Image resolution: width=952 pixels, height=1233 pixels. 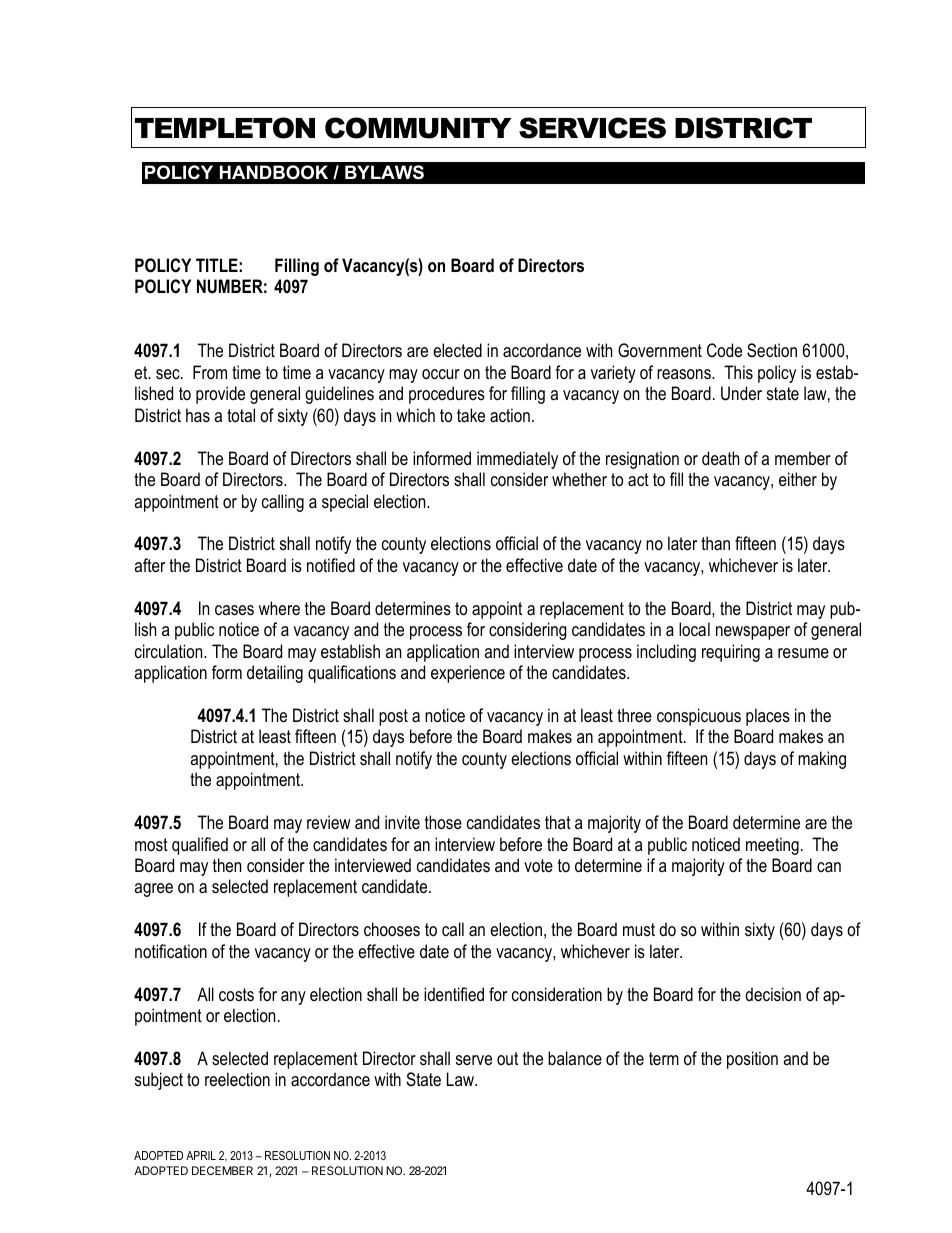 What do you see at coordinates (201, 1155) in the screenshot?
I see `APRIL` at bounding box center [201, 1155].
